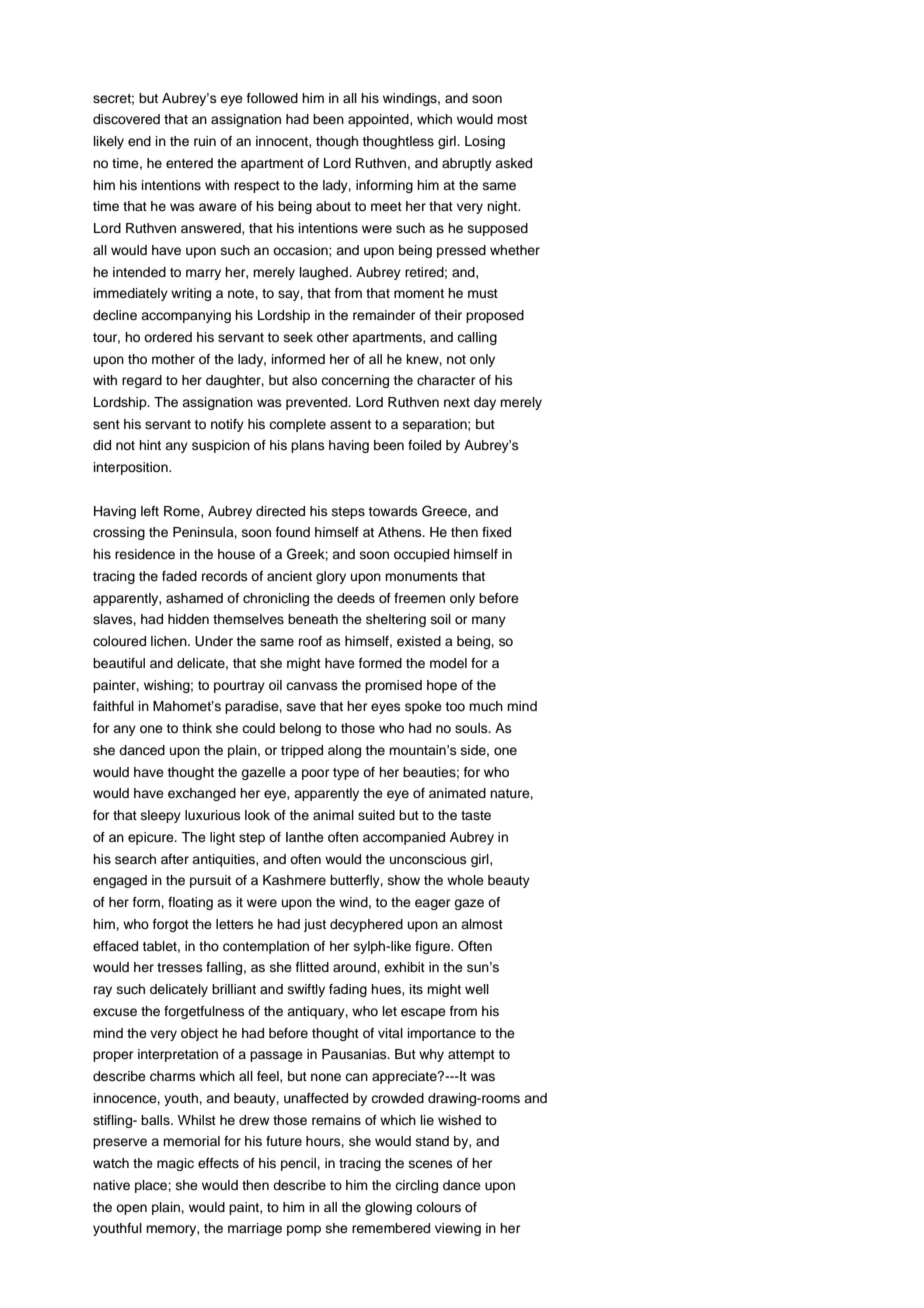 Image resolution: width=924 pixels, height=1308 pixels. What do you see at coordinates (272, 98) in the screenshot?
I see `followed` at bounding box center [272, 98].
